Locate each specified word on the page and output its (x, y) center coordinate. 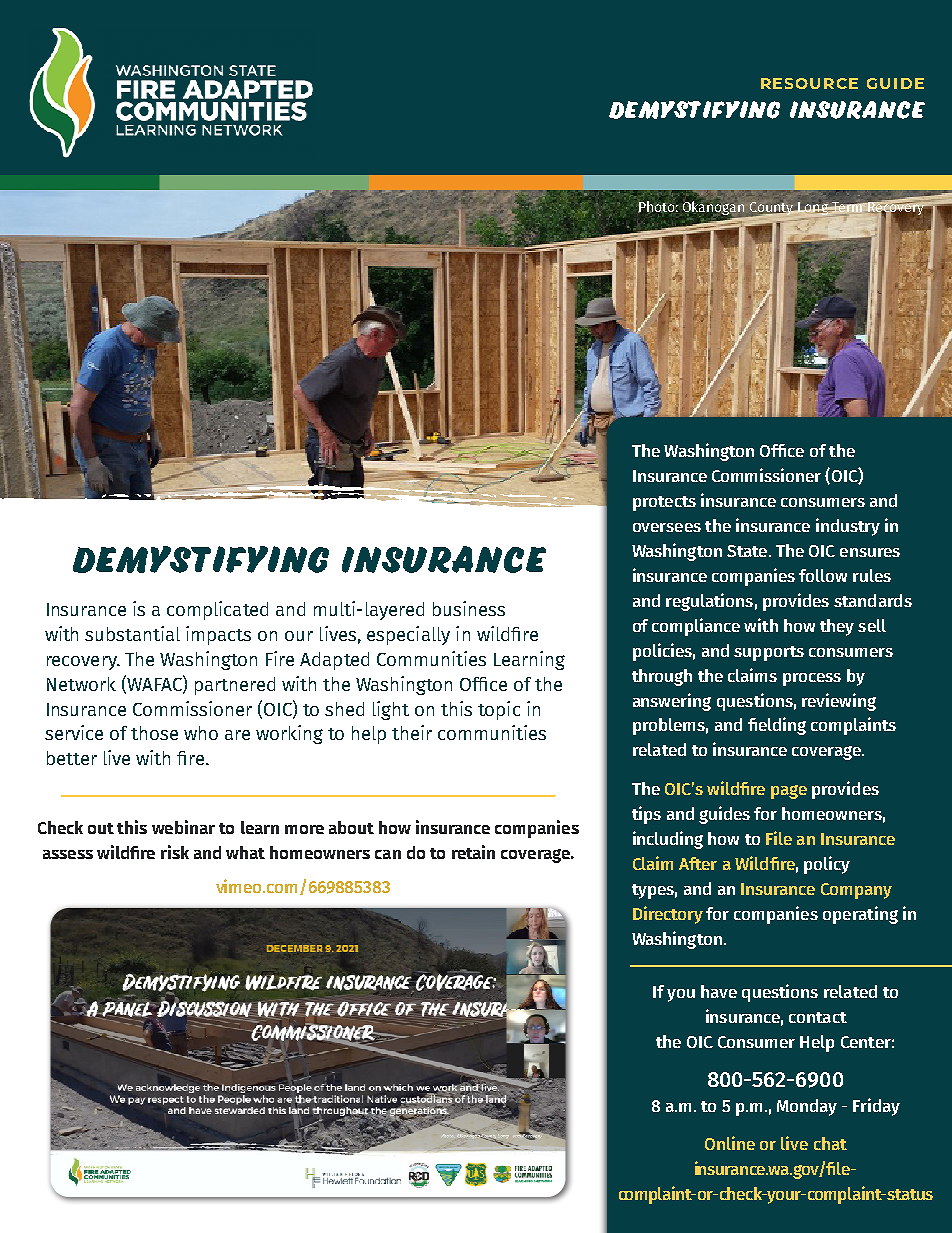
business (469, 608)
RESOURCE (809, 83)
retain (473, 852)
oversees (667, 527)
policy (827, 865)
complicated (217, 610)
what (245, 852)
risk (175, 852)
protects (664, 503)
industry (848, 527)
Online (730, 1143)
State (748, 551)
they (837, 627)
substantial (132, 633)
